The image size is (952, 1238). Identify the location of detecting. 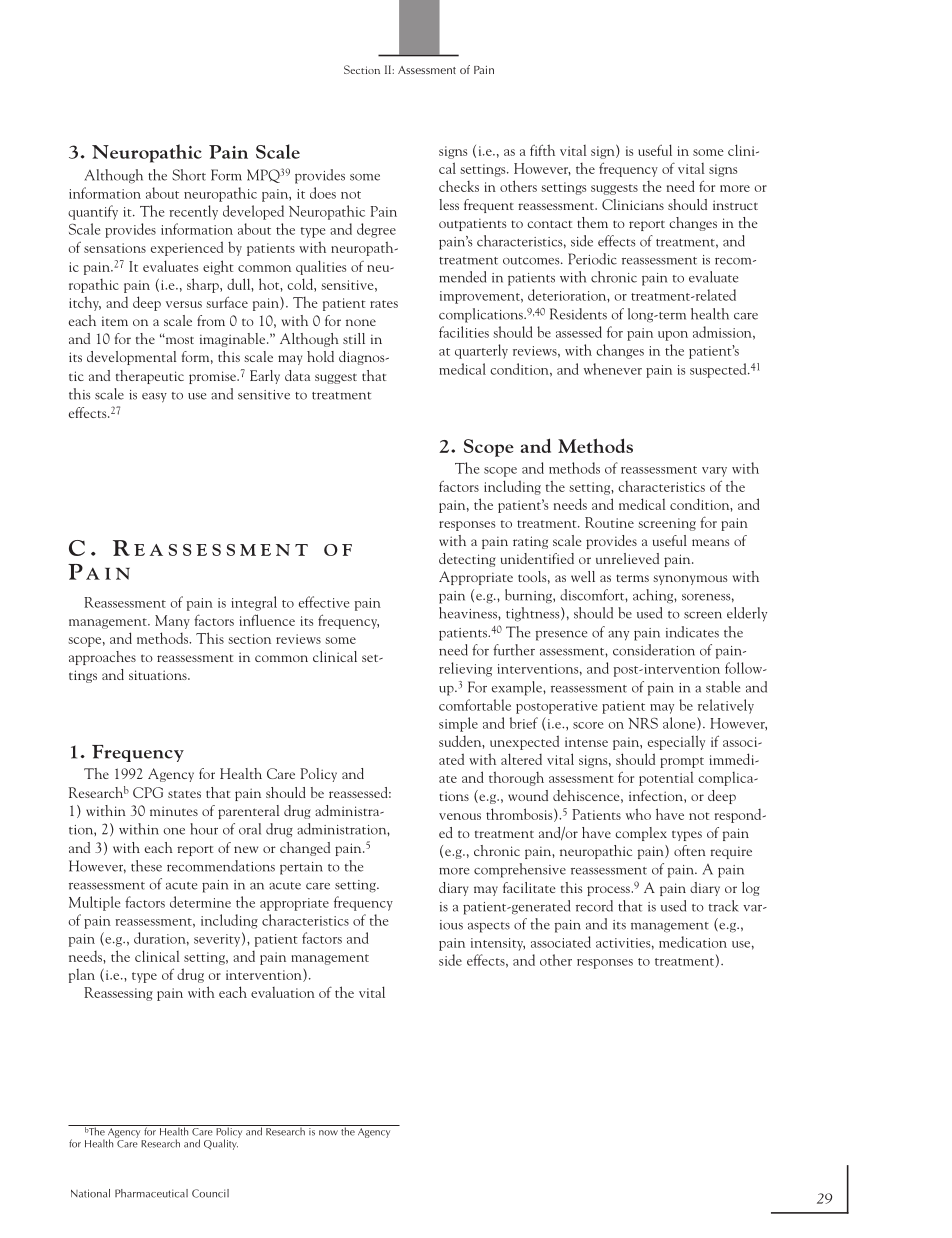
(467, 560).
